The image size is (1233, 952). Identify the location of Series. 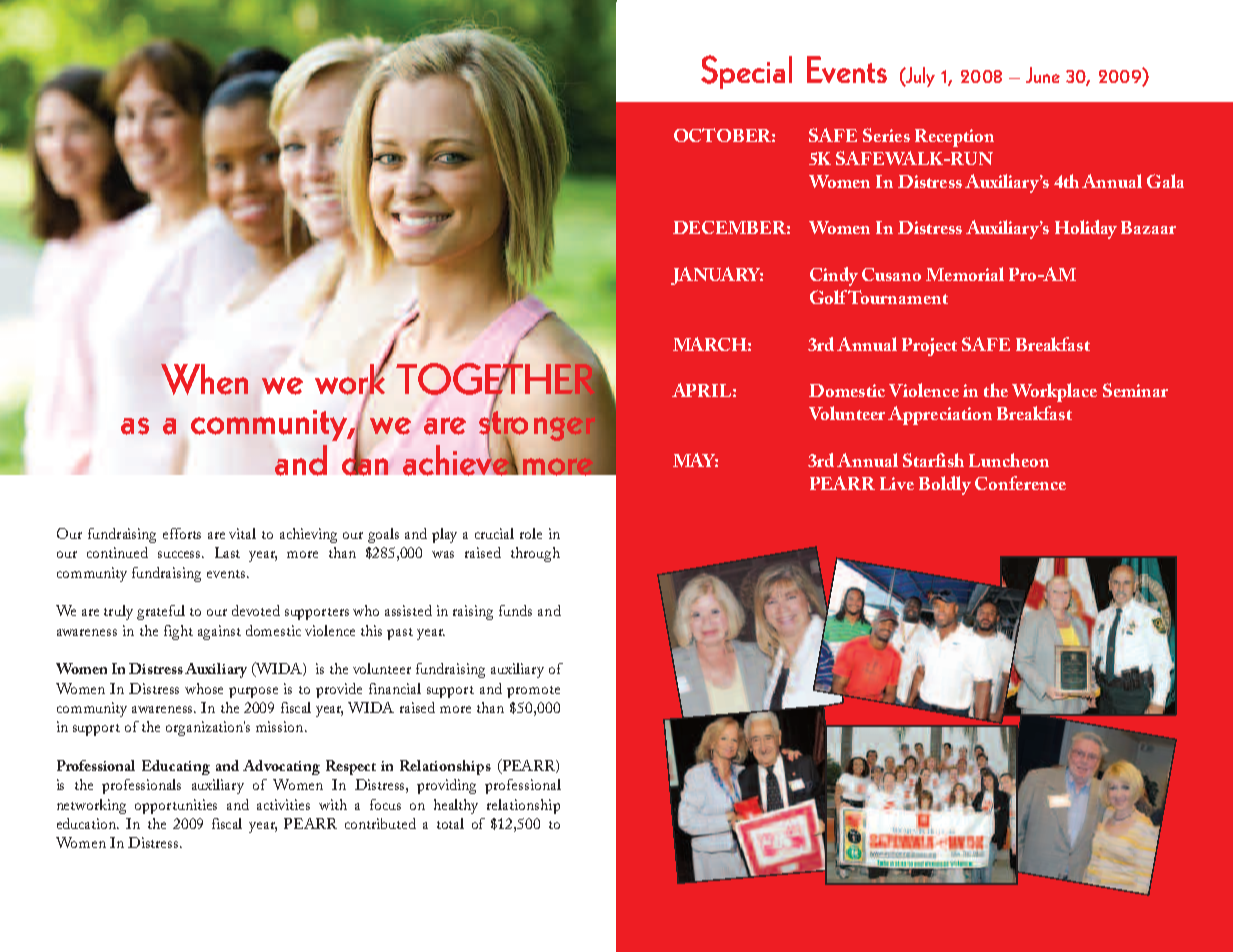
(886, 135).
